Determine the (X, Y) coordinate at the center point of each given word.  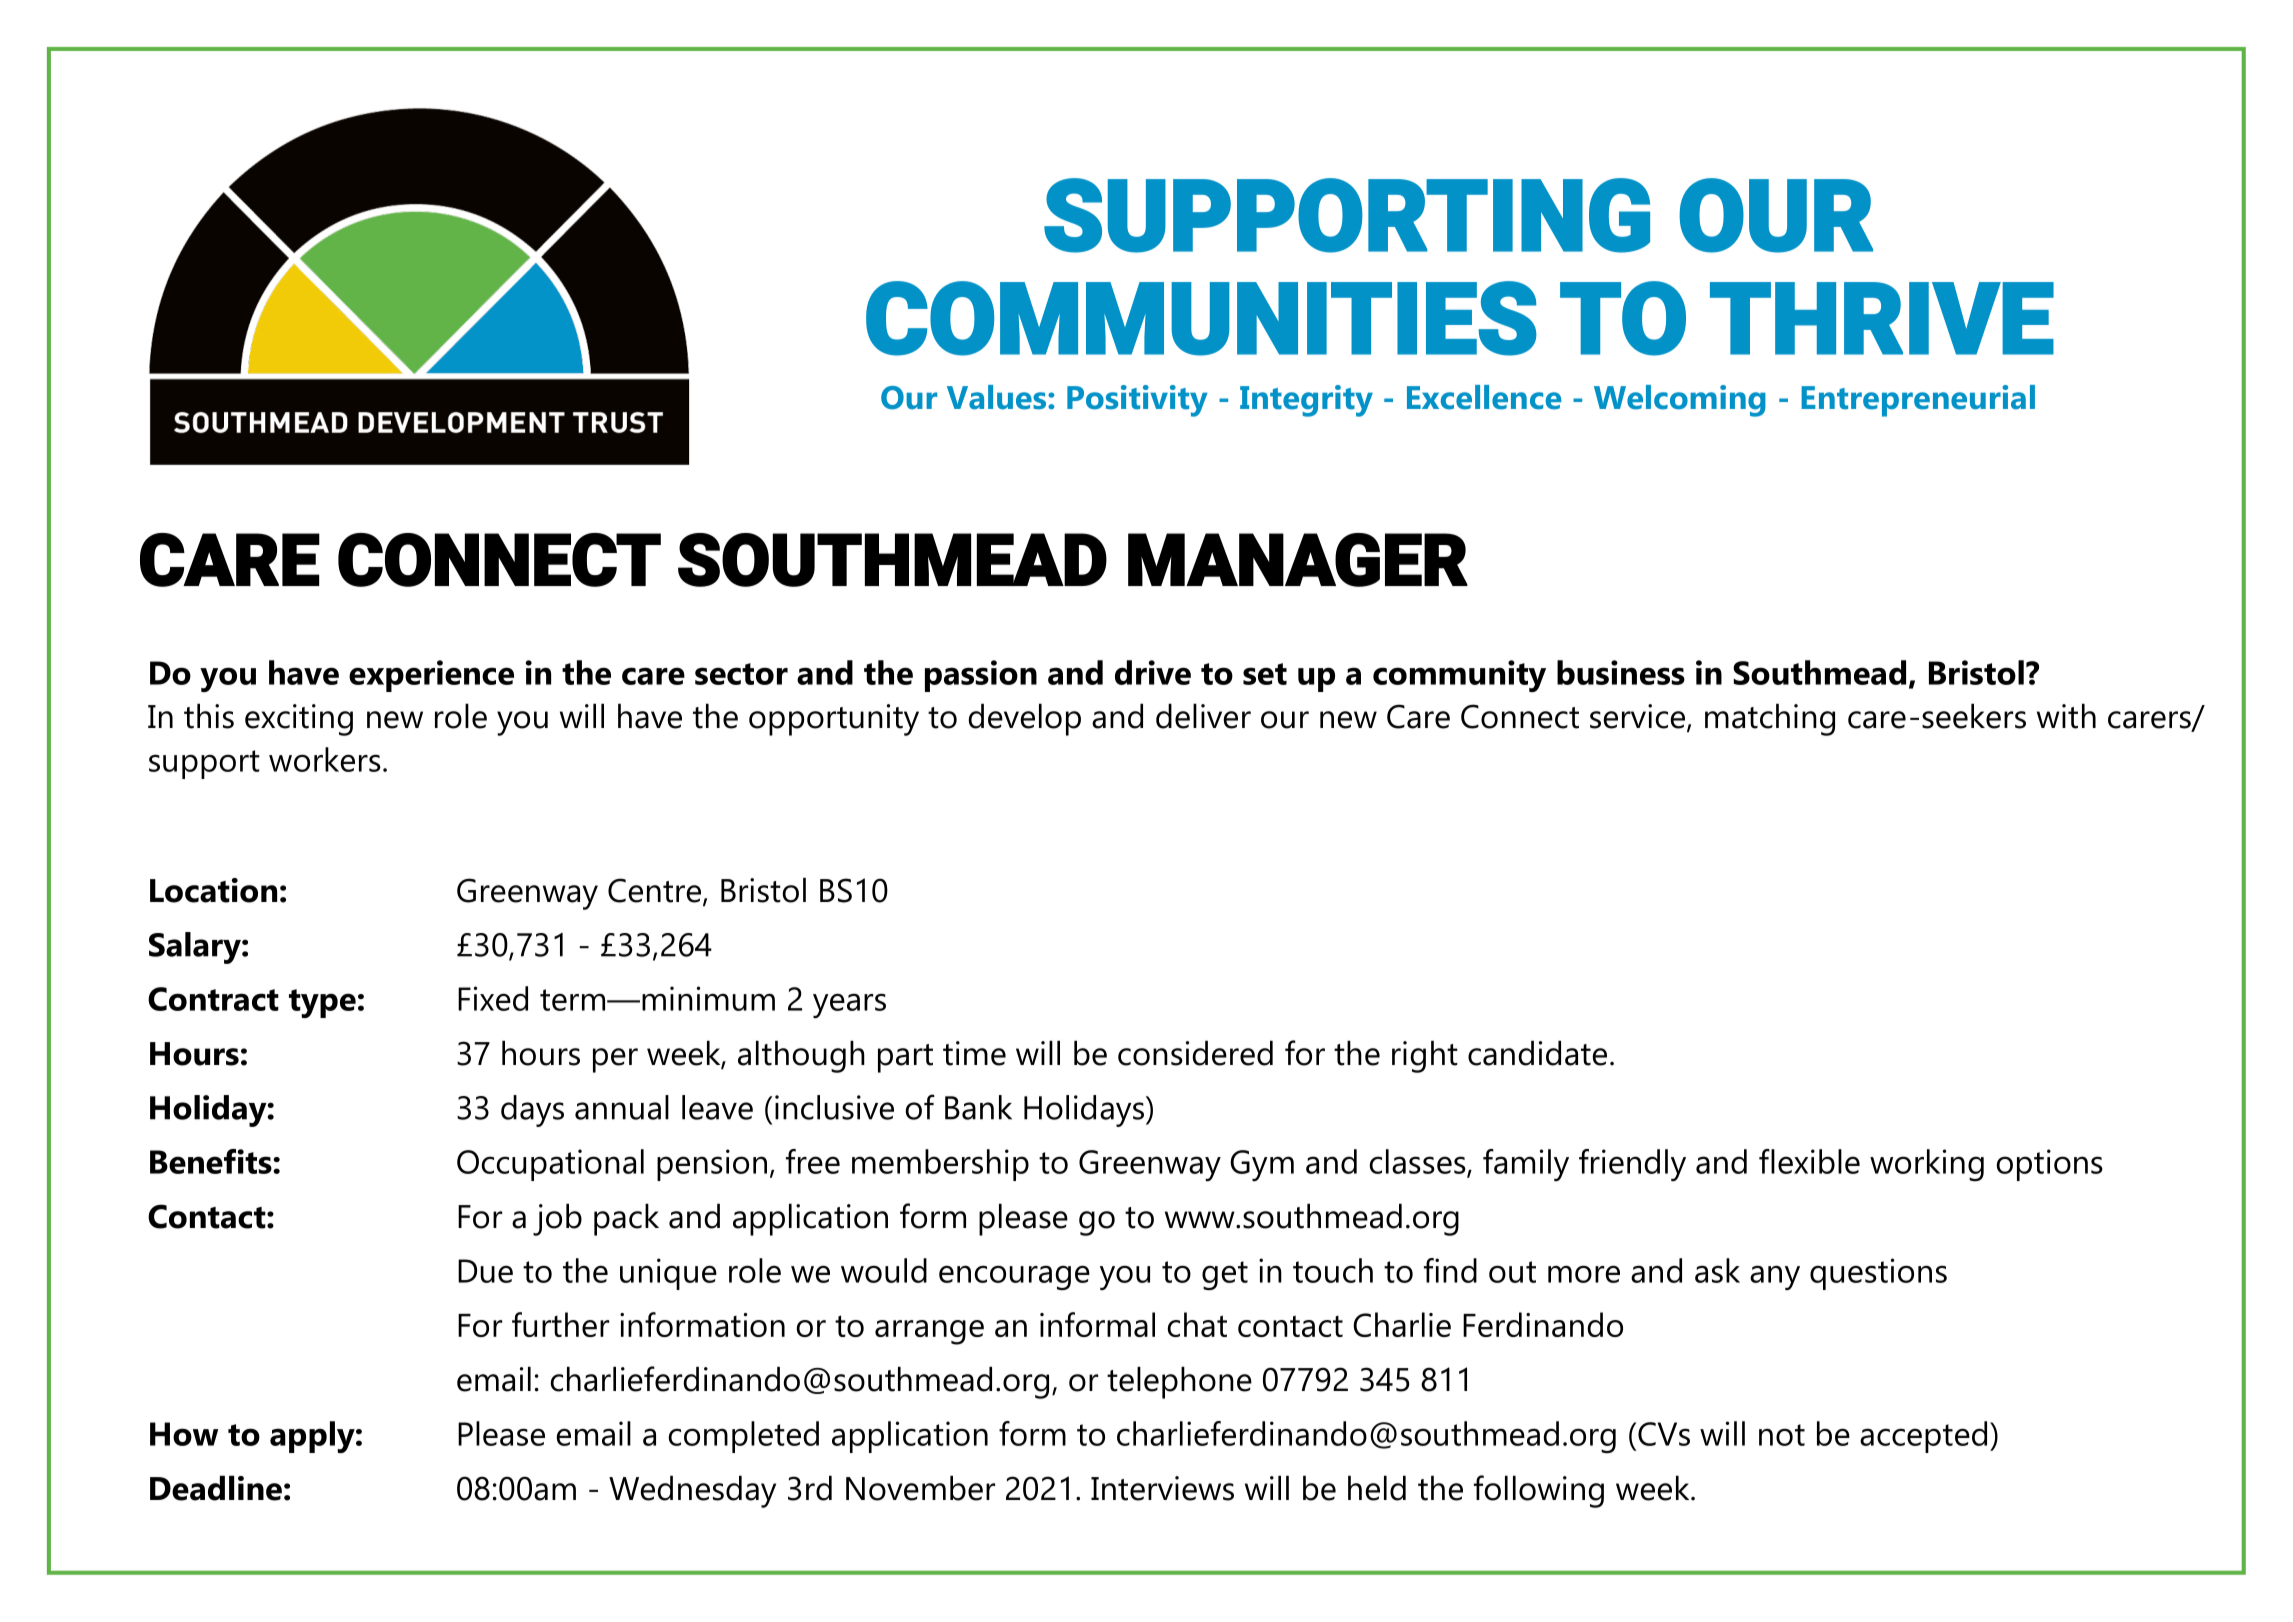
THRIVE (1882, 318)
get (1225, 1275)
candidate (1537, 1053)
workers (325, 759)
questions (1878, 1274)
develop (1024, 719)
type (322, 1003)
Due (485, 1271)
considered (1195, 1053)
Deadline (216, 1488)
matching (1770, 719)
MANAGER (1298, 560)
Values (998, 397)
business (1621, 672)
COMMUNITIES (1201, 318)
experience (431, 676)
